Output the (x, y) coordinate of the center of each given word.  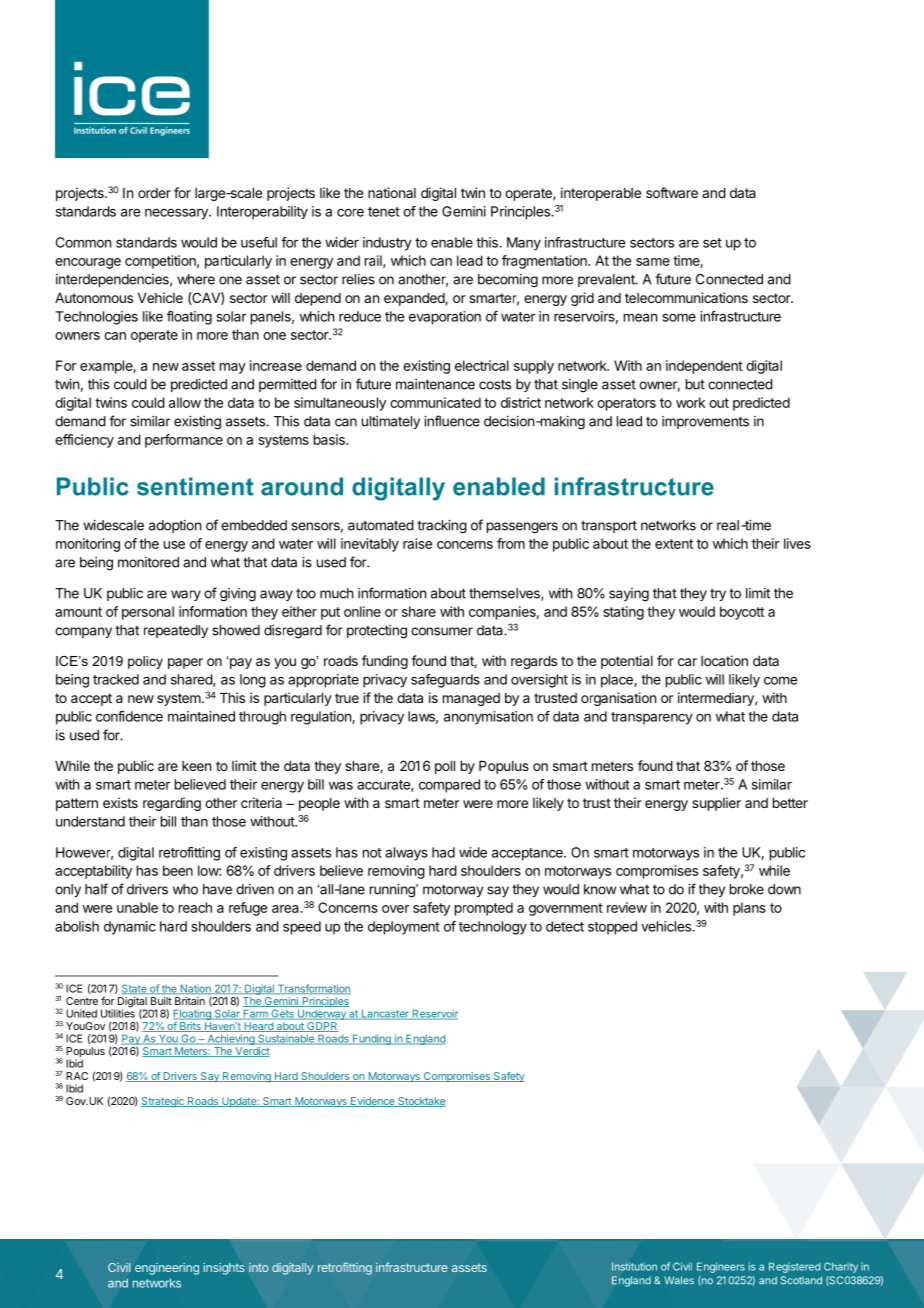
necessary (177, 214)
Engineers (721, 1267)
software (672, 192)
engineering (167, 1269)
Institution (634, 1266)
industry (387, 244)
